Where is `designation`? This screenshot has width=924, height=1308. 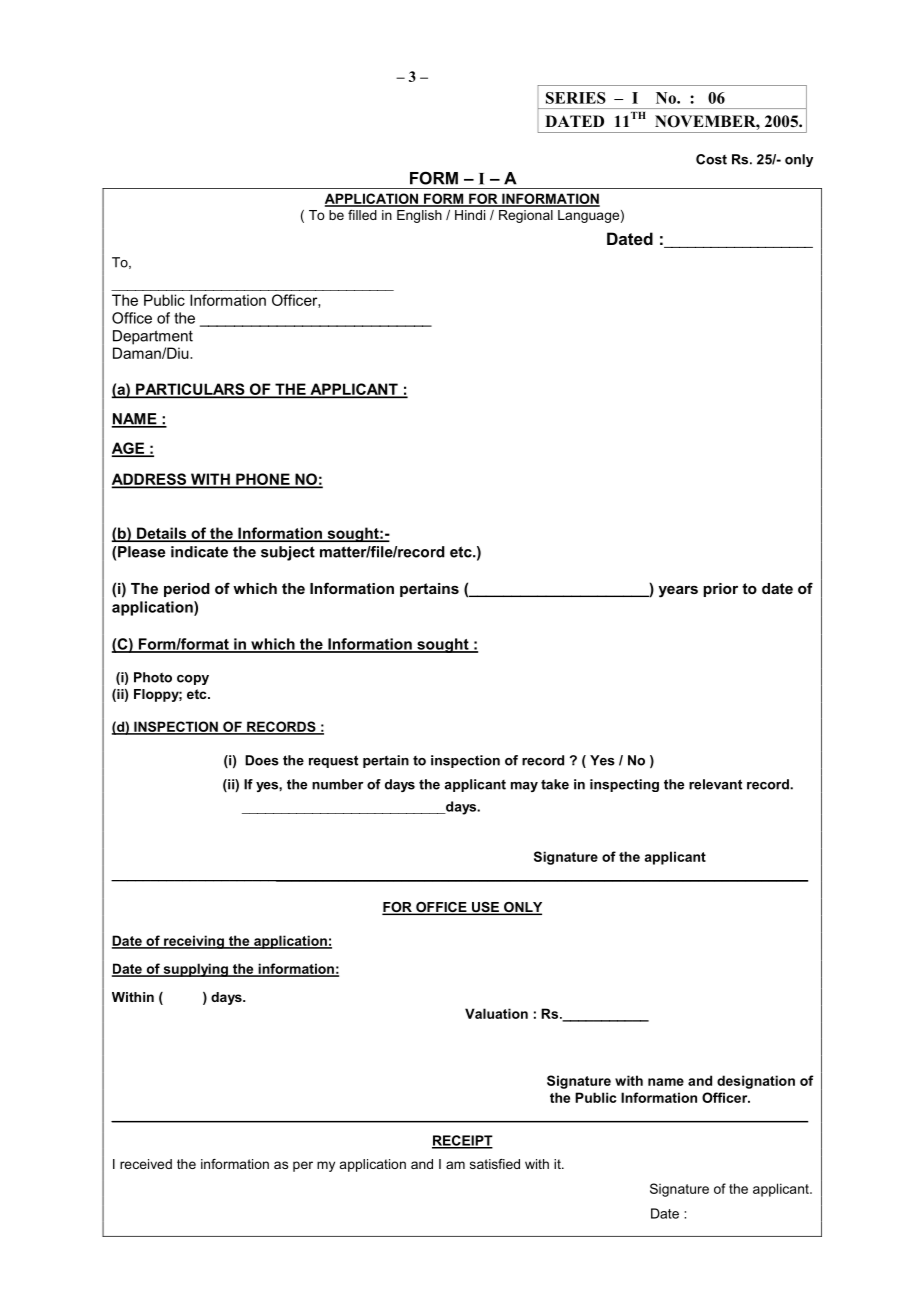 designation is located at coordinates (756, 1082).
